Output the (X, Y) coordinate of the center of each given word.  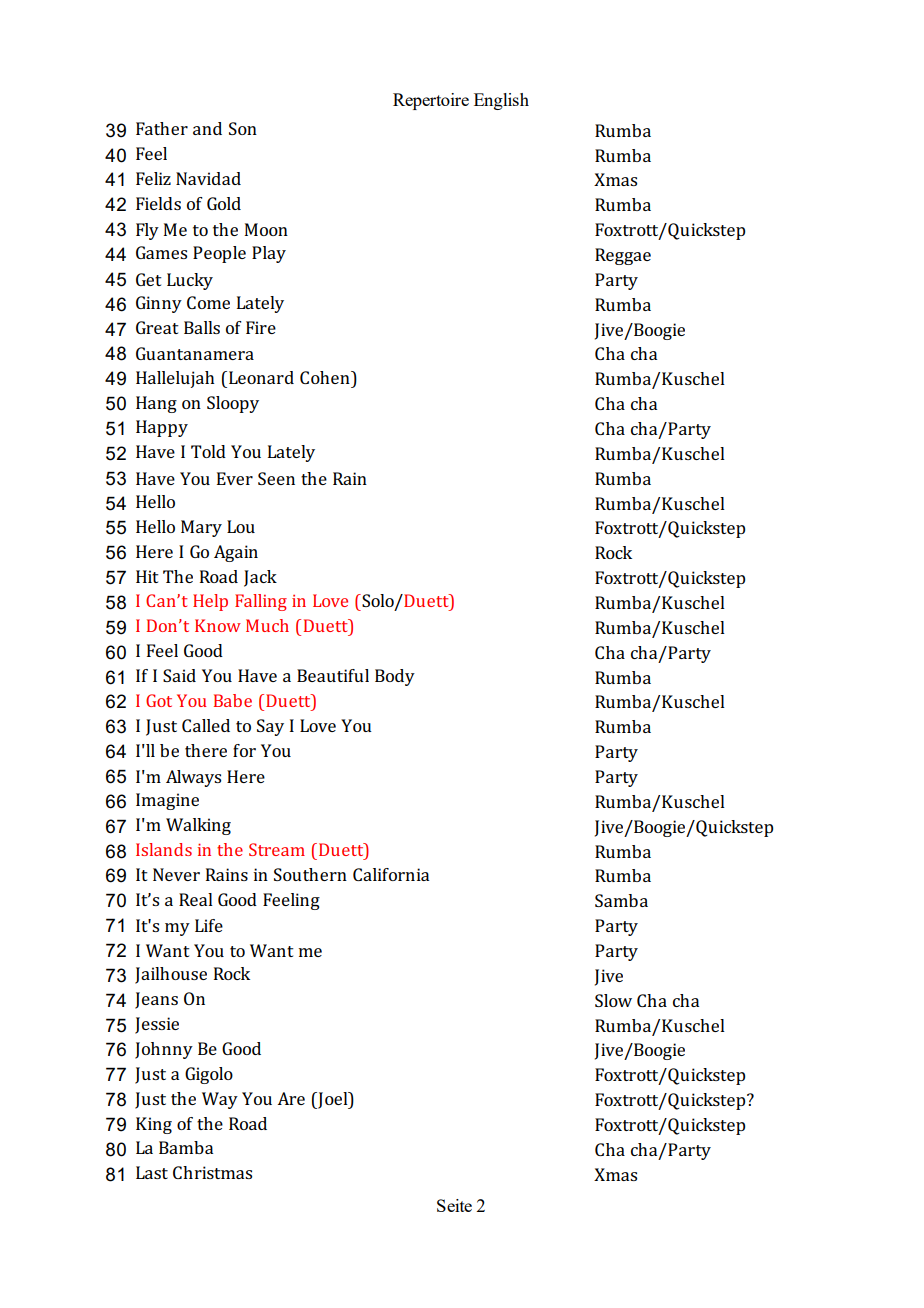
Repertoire (431, 101)
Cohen (326, 377)
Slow (613, 1000)
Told (208, 451)
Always (193, 778)
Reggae (623, 256)
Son (243, 128)
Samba (621, 900)
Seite (454, 1205)
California (391, 874)
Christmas (212, 1172)
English (501, 101)
